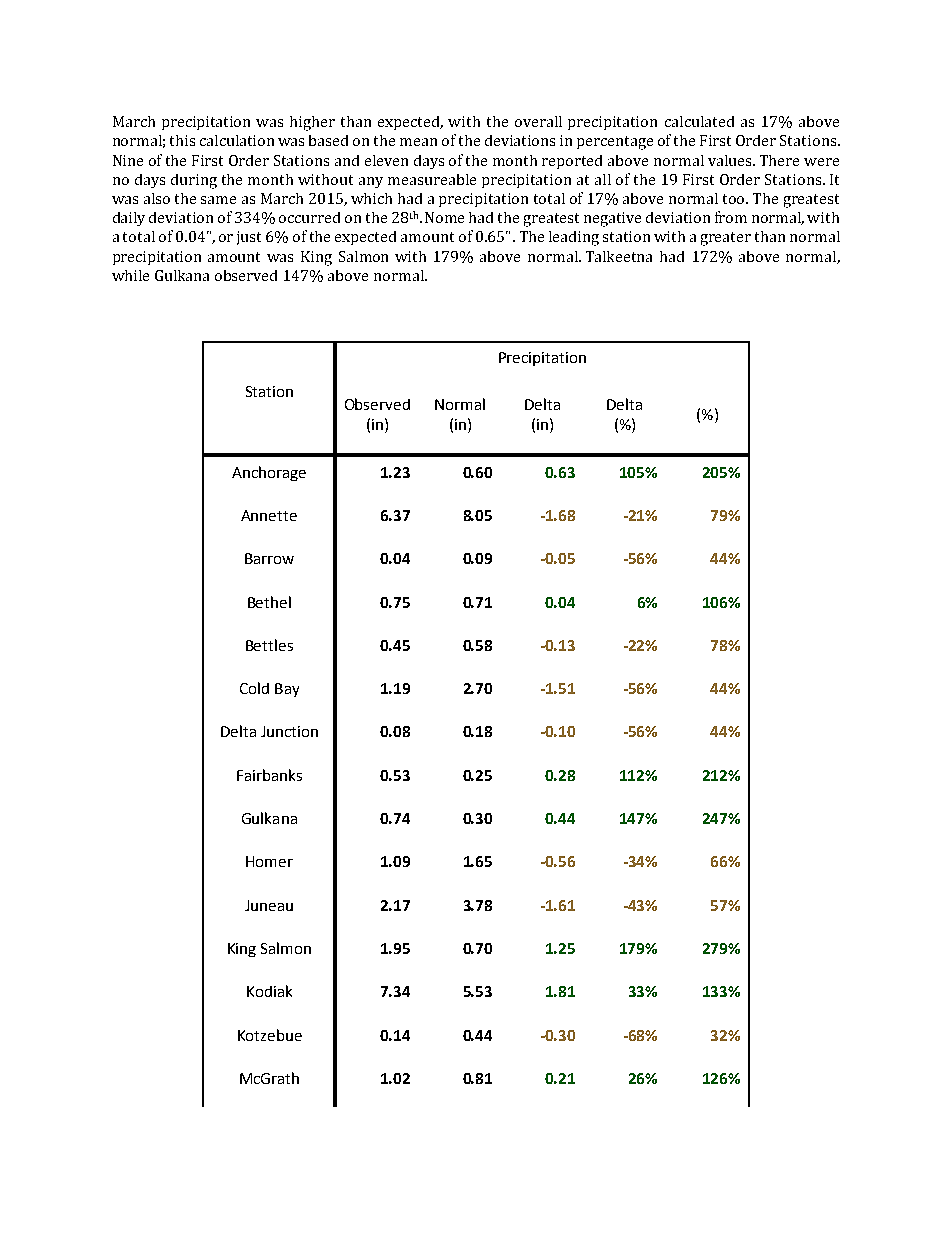  I want to click on Fairbanks, so click(269, 775).
